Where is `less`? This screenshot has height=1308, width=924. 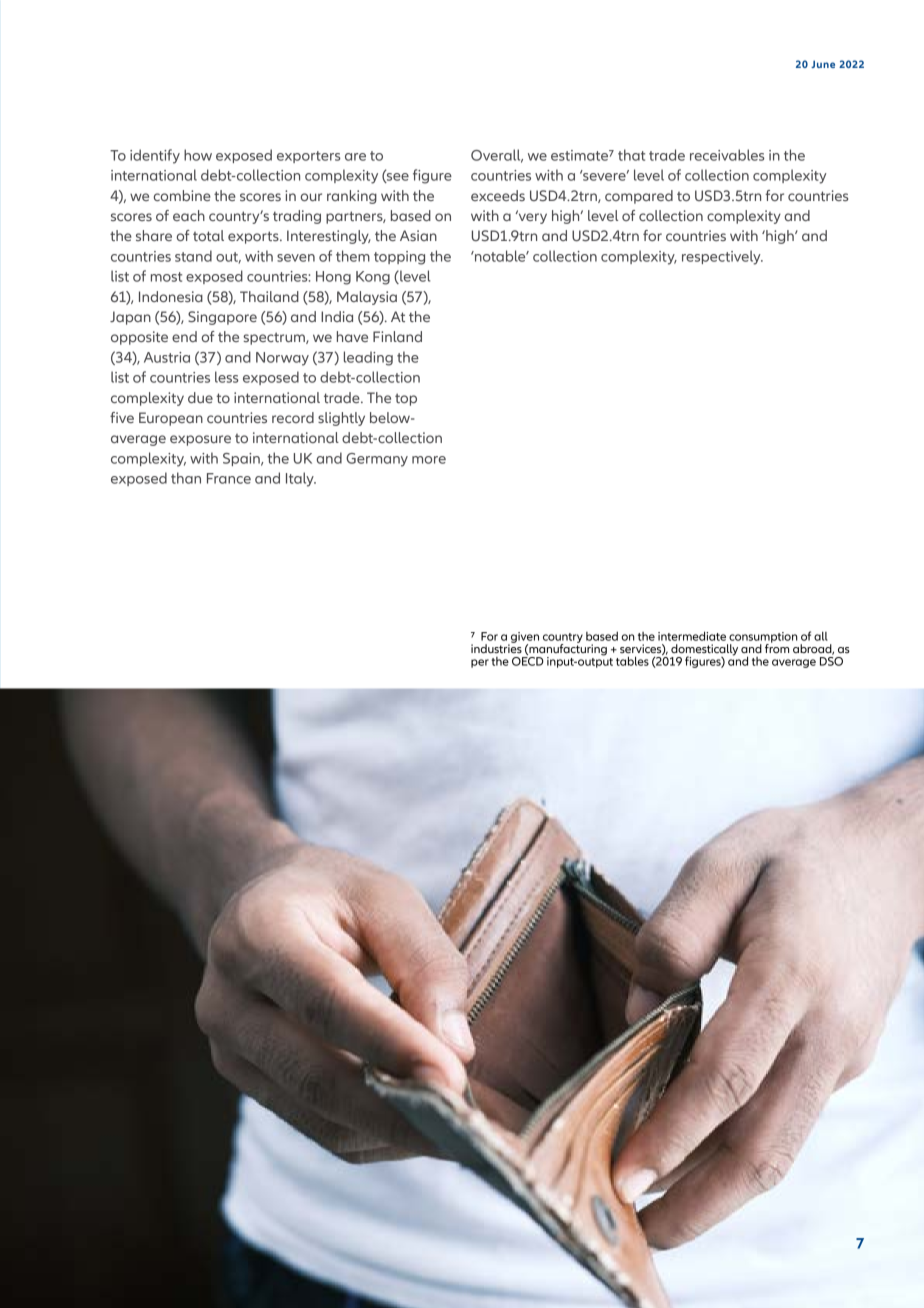 less is located at coordinates (227, 377).
